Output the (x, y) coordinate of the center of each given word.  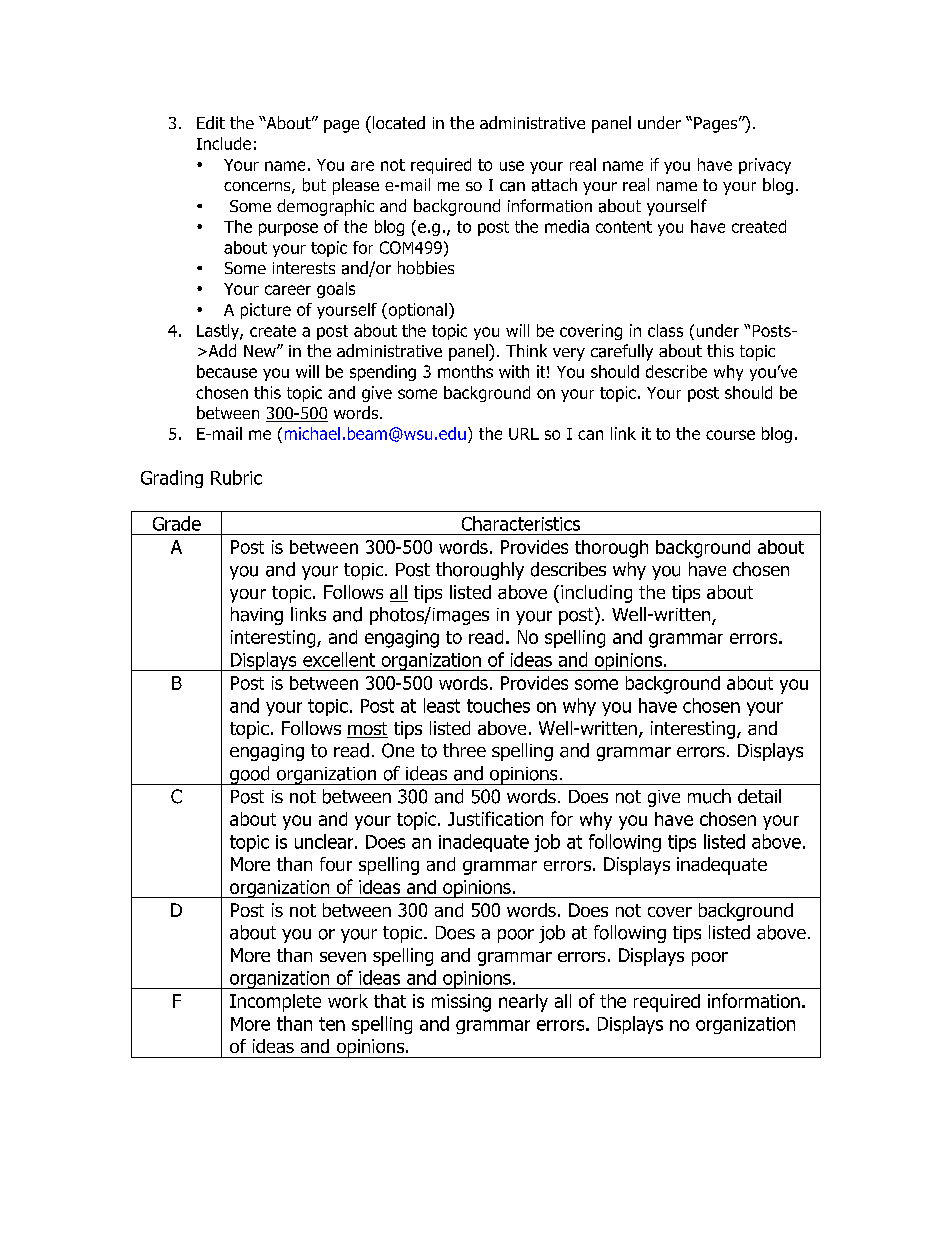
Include (224, 143)
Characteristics (521, 523)
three (464, 750)
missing (461, 1003)
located (397, 122)
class (665, 330)
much (709, 796)
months (465, 371)
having (257, 616)
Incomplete (275, 1003)
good (250, 775)
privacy (765, 166)
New (261, 351)
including (596, 594)
